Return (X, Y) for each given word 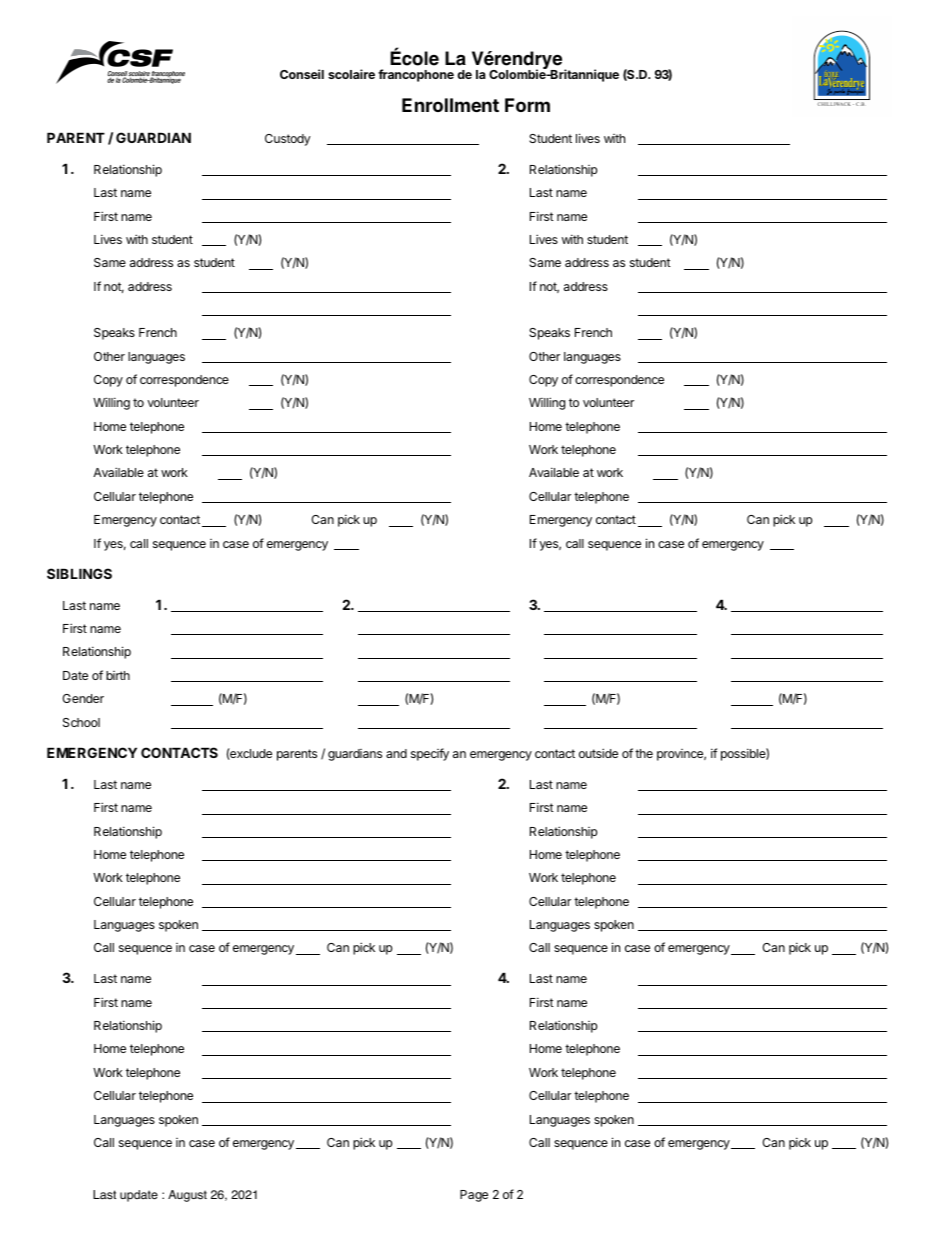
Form (527, 105)
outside (598, 753)
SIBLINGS (79, 573)
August (187, 1196)
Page (474, 1196)
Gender (83, 698)
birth (118, 675)
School (81, 722)
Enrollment (450, 105)
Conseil (302, 74)
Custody (288, 140)
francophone (416, 75)
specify (430, 754)
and (396, 753)
